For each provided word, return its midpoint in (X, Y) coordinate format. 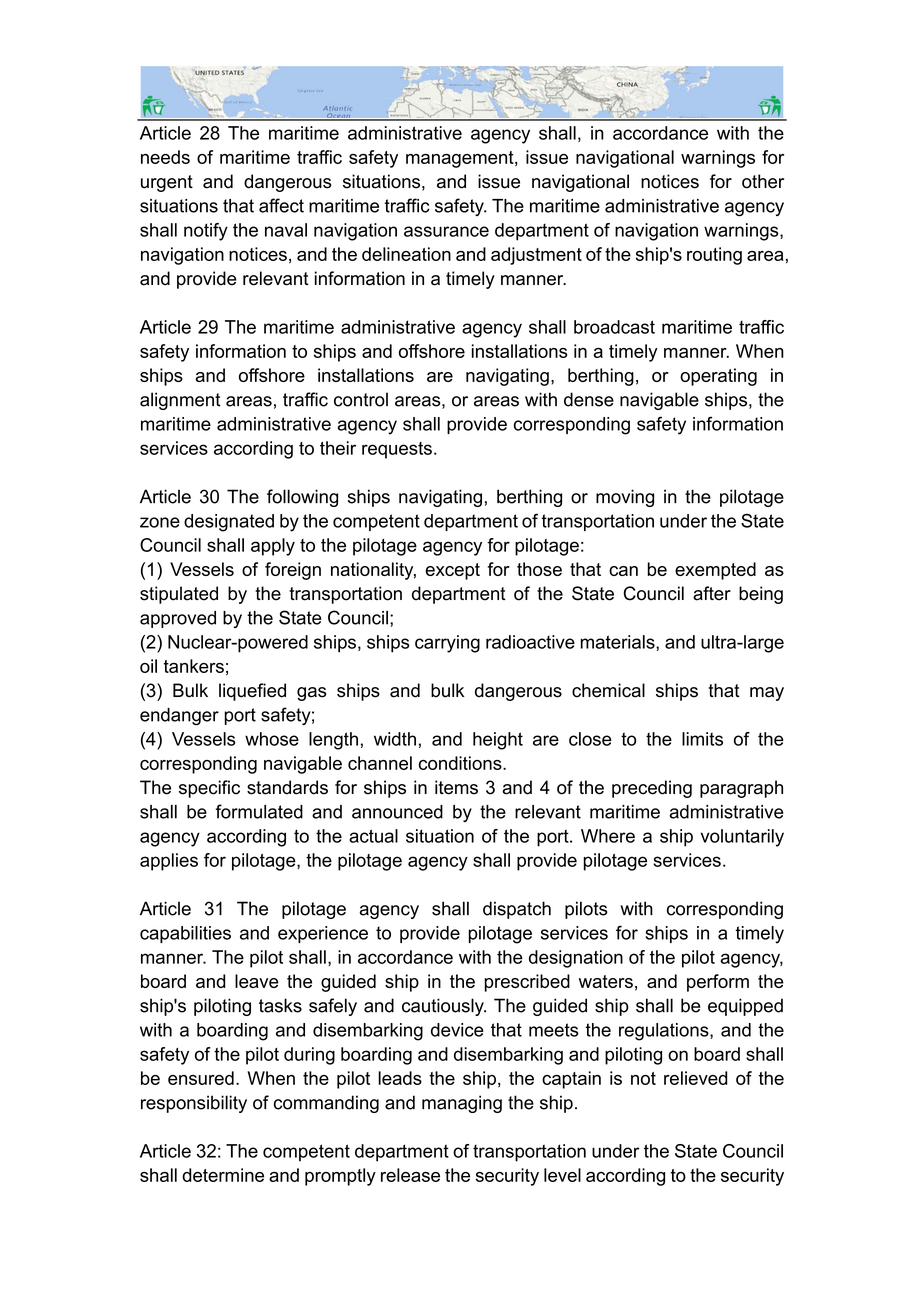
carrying (447, 644)
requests (397, 450)
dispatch (517, 910)
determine (223, 1175)
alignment (180, 401)
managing (462, 1104)
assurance (446, 231)
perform (718, 983)
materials (619, 642)
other (763, 181)
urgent (167, 183)
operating (718, 377)
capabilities (185, 934)
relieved (696, 1078)
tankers (194, 666)
